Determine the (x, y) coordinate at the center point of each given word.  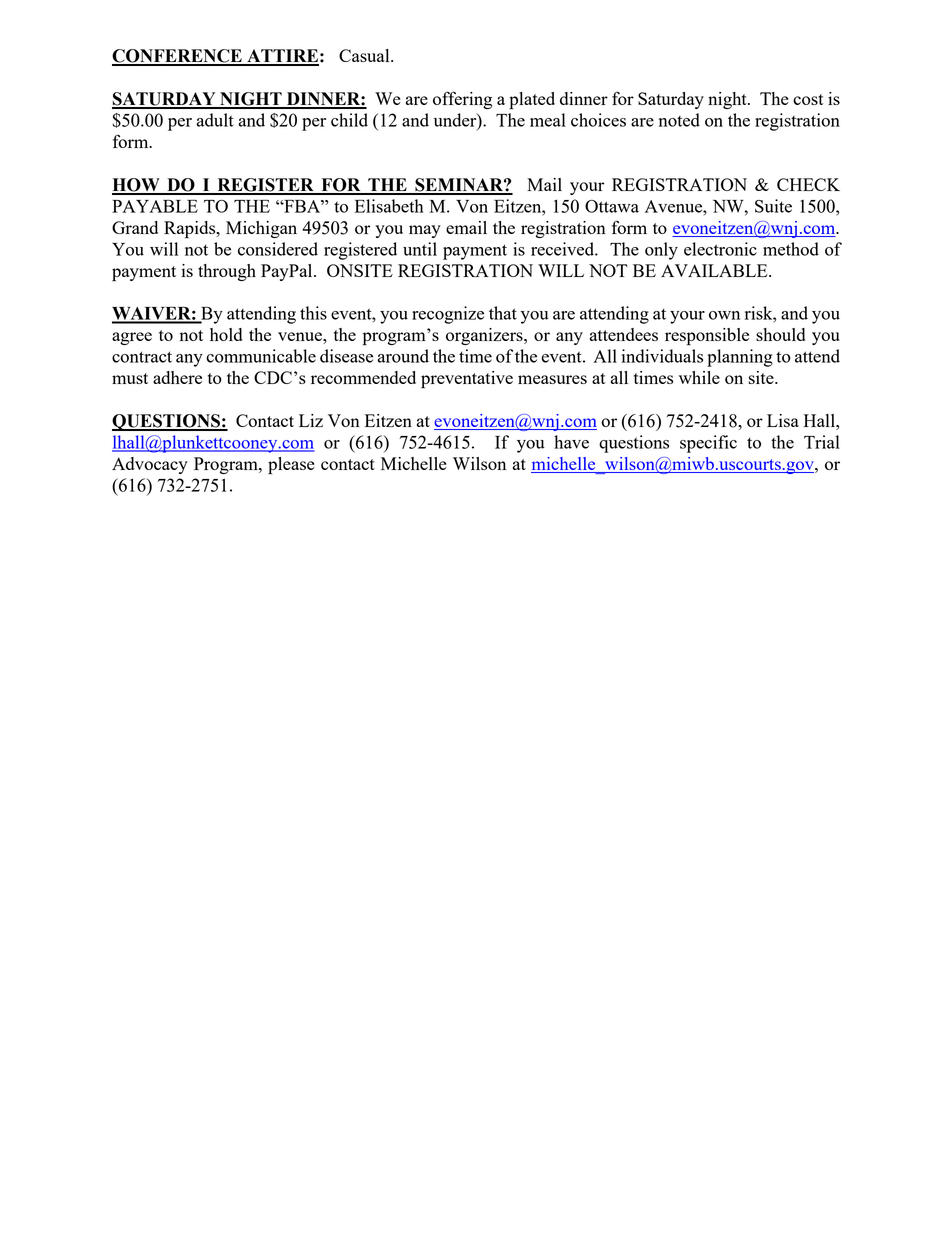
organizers (485, 336)
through (227, 272)
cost (808, 99)
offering (462, 100)
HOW (137, 186)
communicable (261, 356)
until (420, 249)
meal (548, 120)
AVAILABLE (715, 270)
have (571, 442)
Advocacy (150, 465)
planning (740, 358)
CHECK (808, 184)
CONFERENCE (178, 57)
